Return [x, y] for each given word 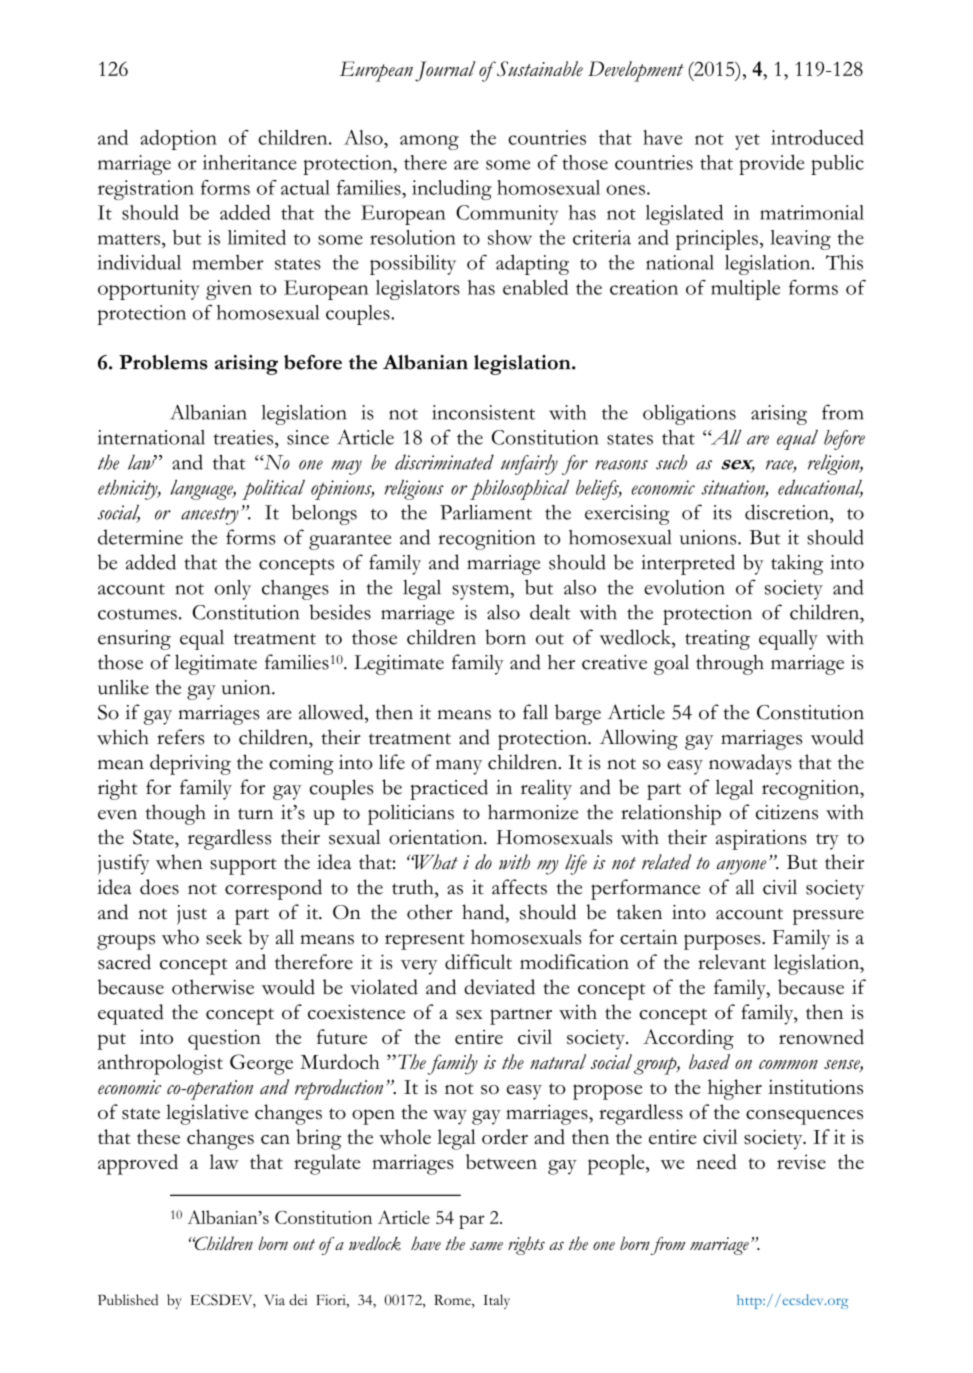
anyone [741, 867]
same [486, 1246]
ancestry [210, 516]
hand [484, 912]
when [179, 862]
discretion [788, 512]
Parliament [486, 512]
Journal [445, 71]
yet [747, 142]
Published [128, 1300]
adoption [178, 140]
